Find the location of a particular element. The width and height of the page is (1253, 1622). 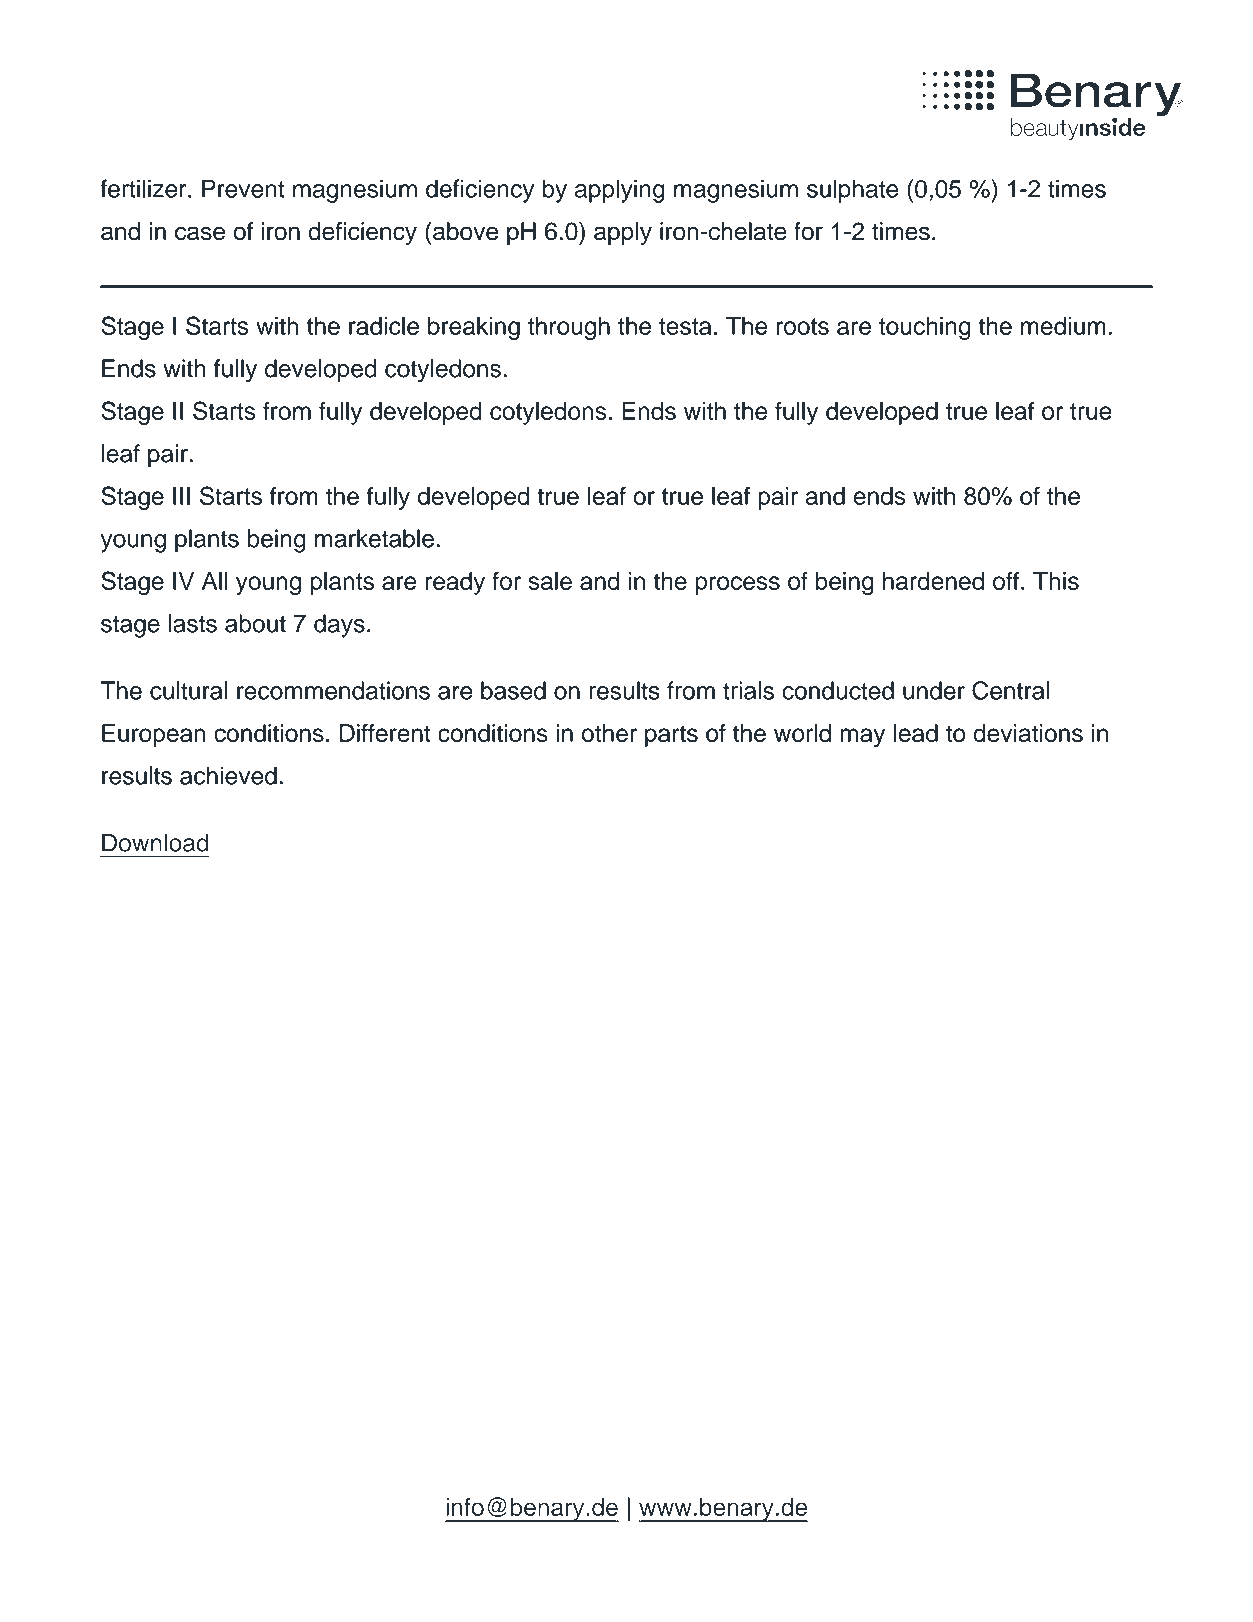

Download is located at coordinates (155, 843).
